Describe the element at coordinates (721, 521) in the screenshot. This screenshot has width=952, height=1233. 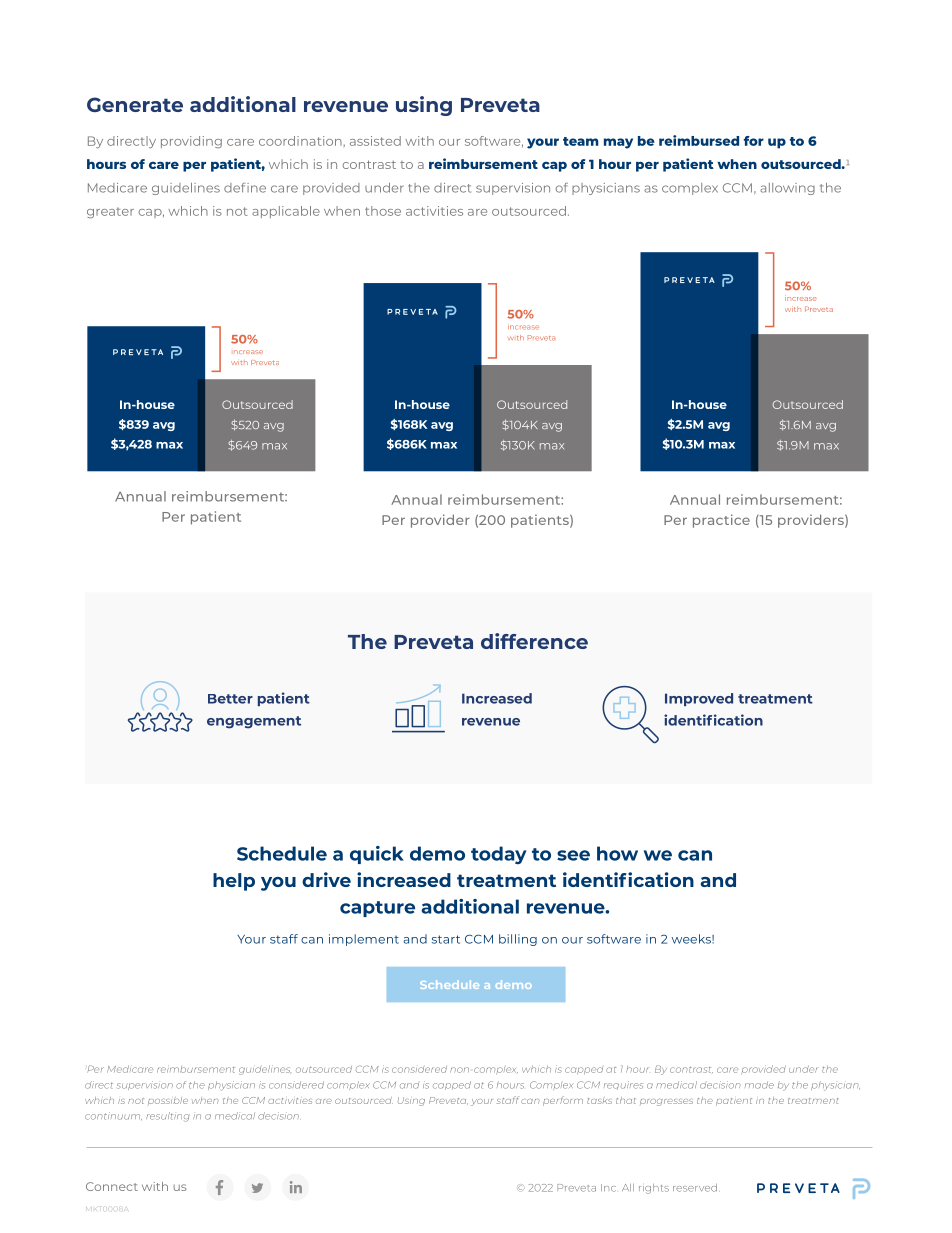
I see `practice` at that location.
